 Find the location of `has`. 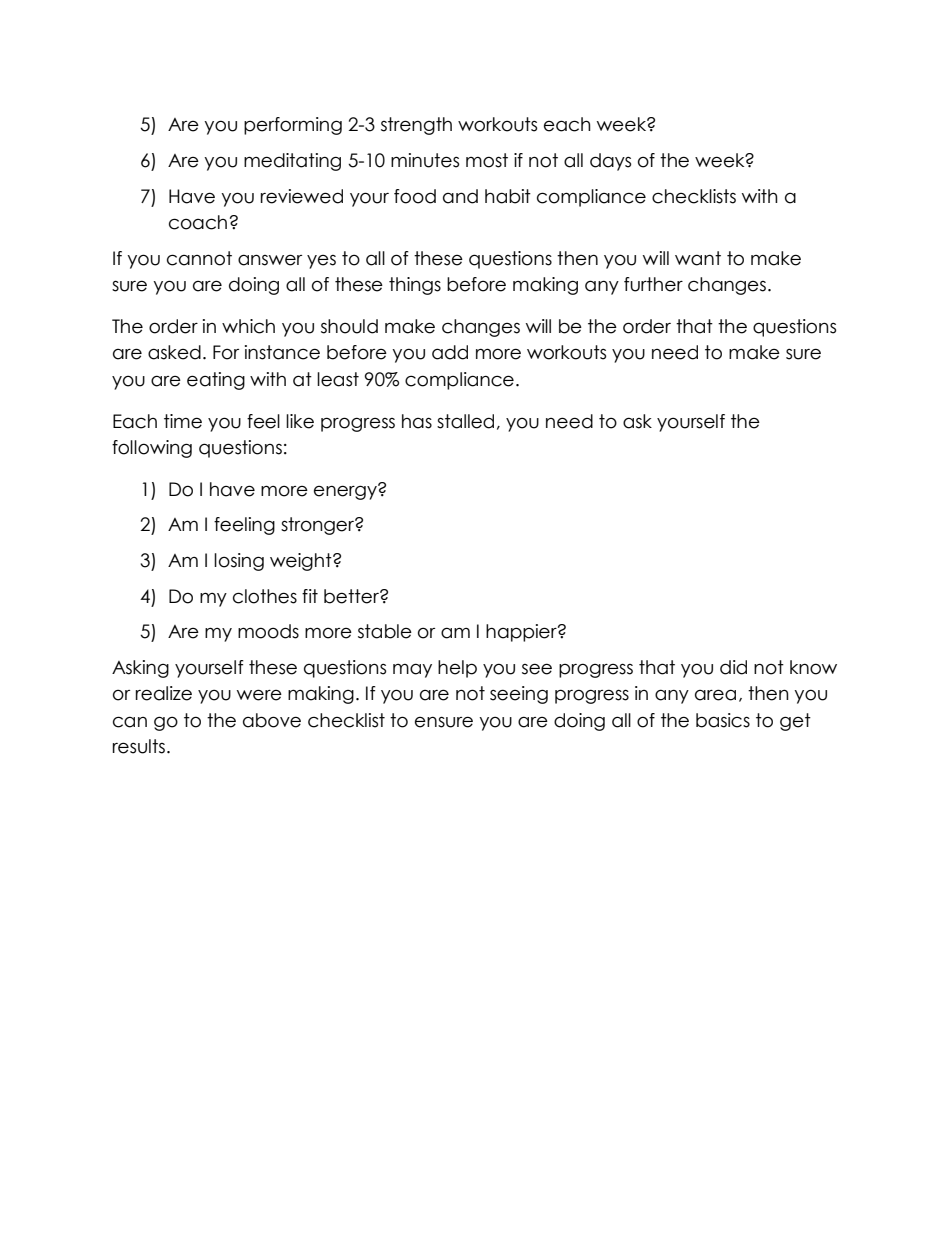

has is located at coordinates (417, 421).
